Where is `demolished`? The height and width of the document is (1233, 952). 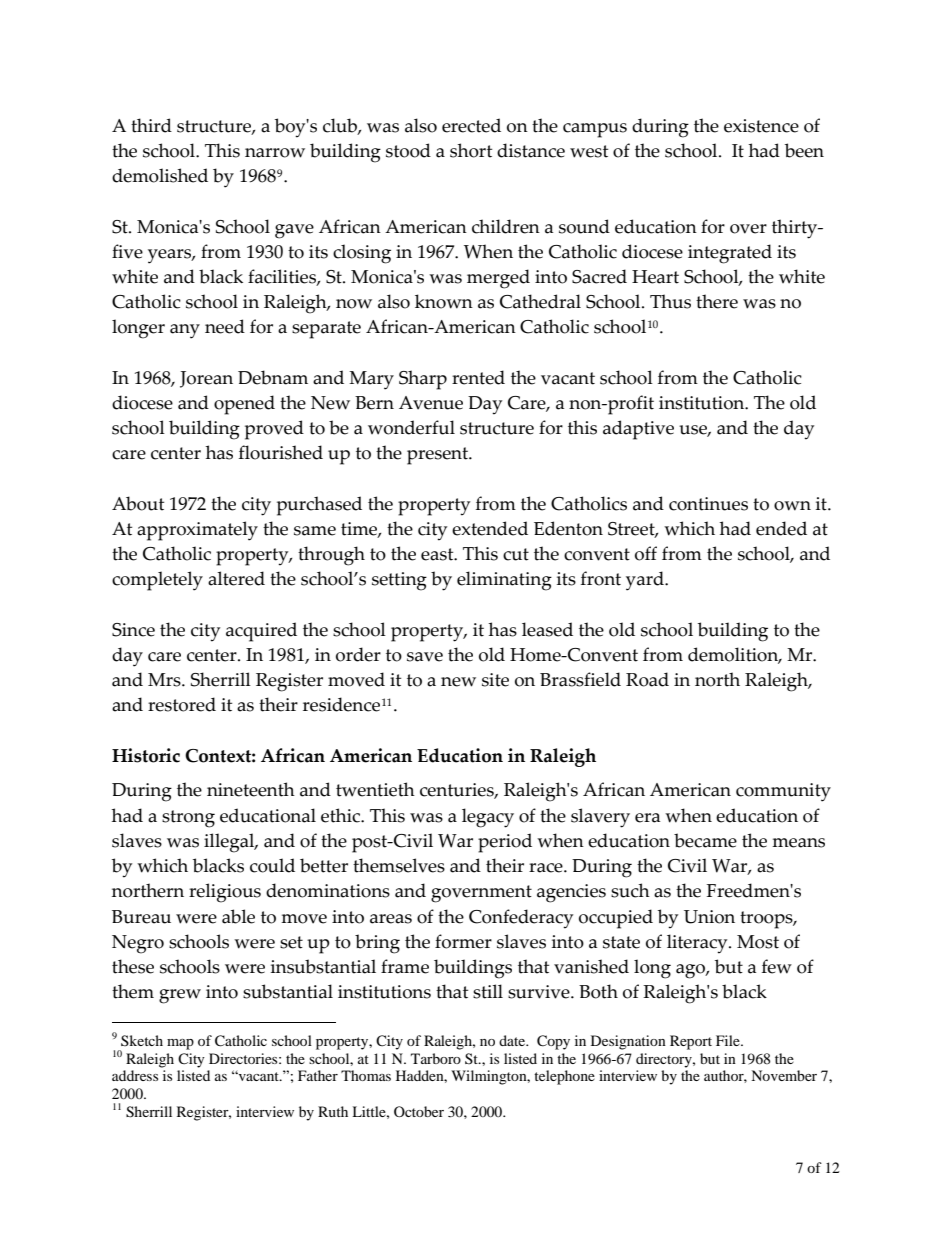
demolished is located at coordinates (160, 175).
